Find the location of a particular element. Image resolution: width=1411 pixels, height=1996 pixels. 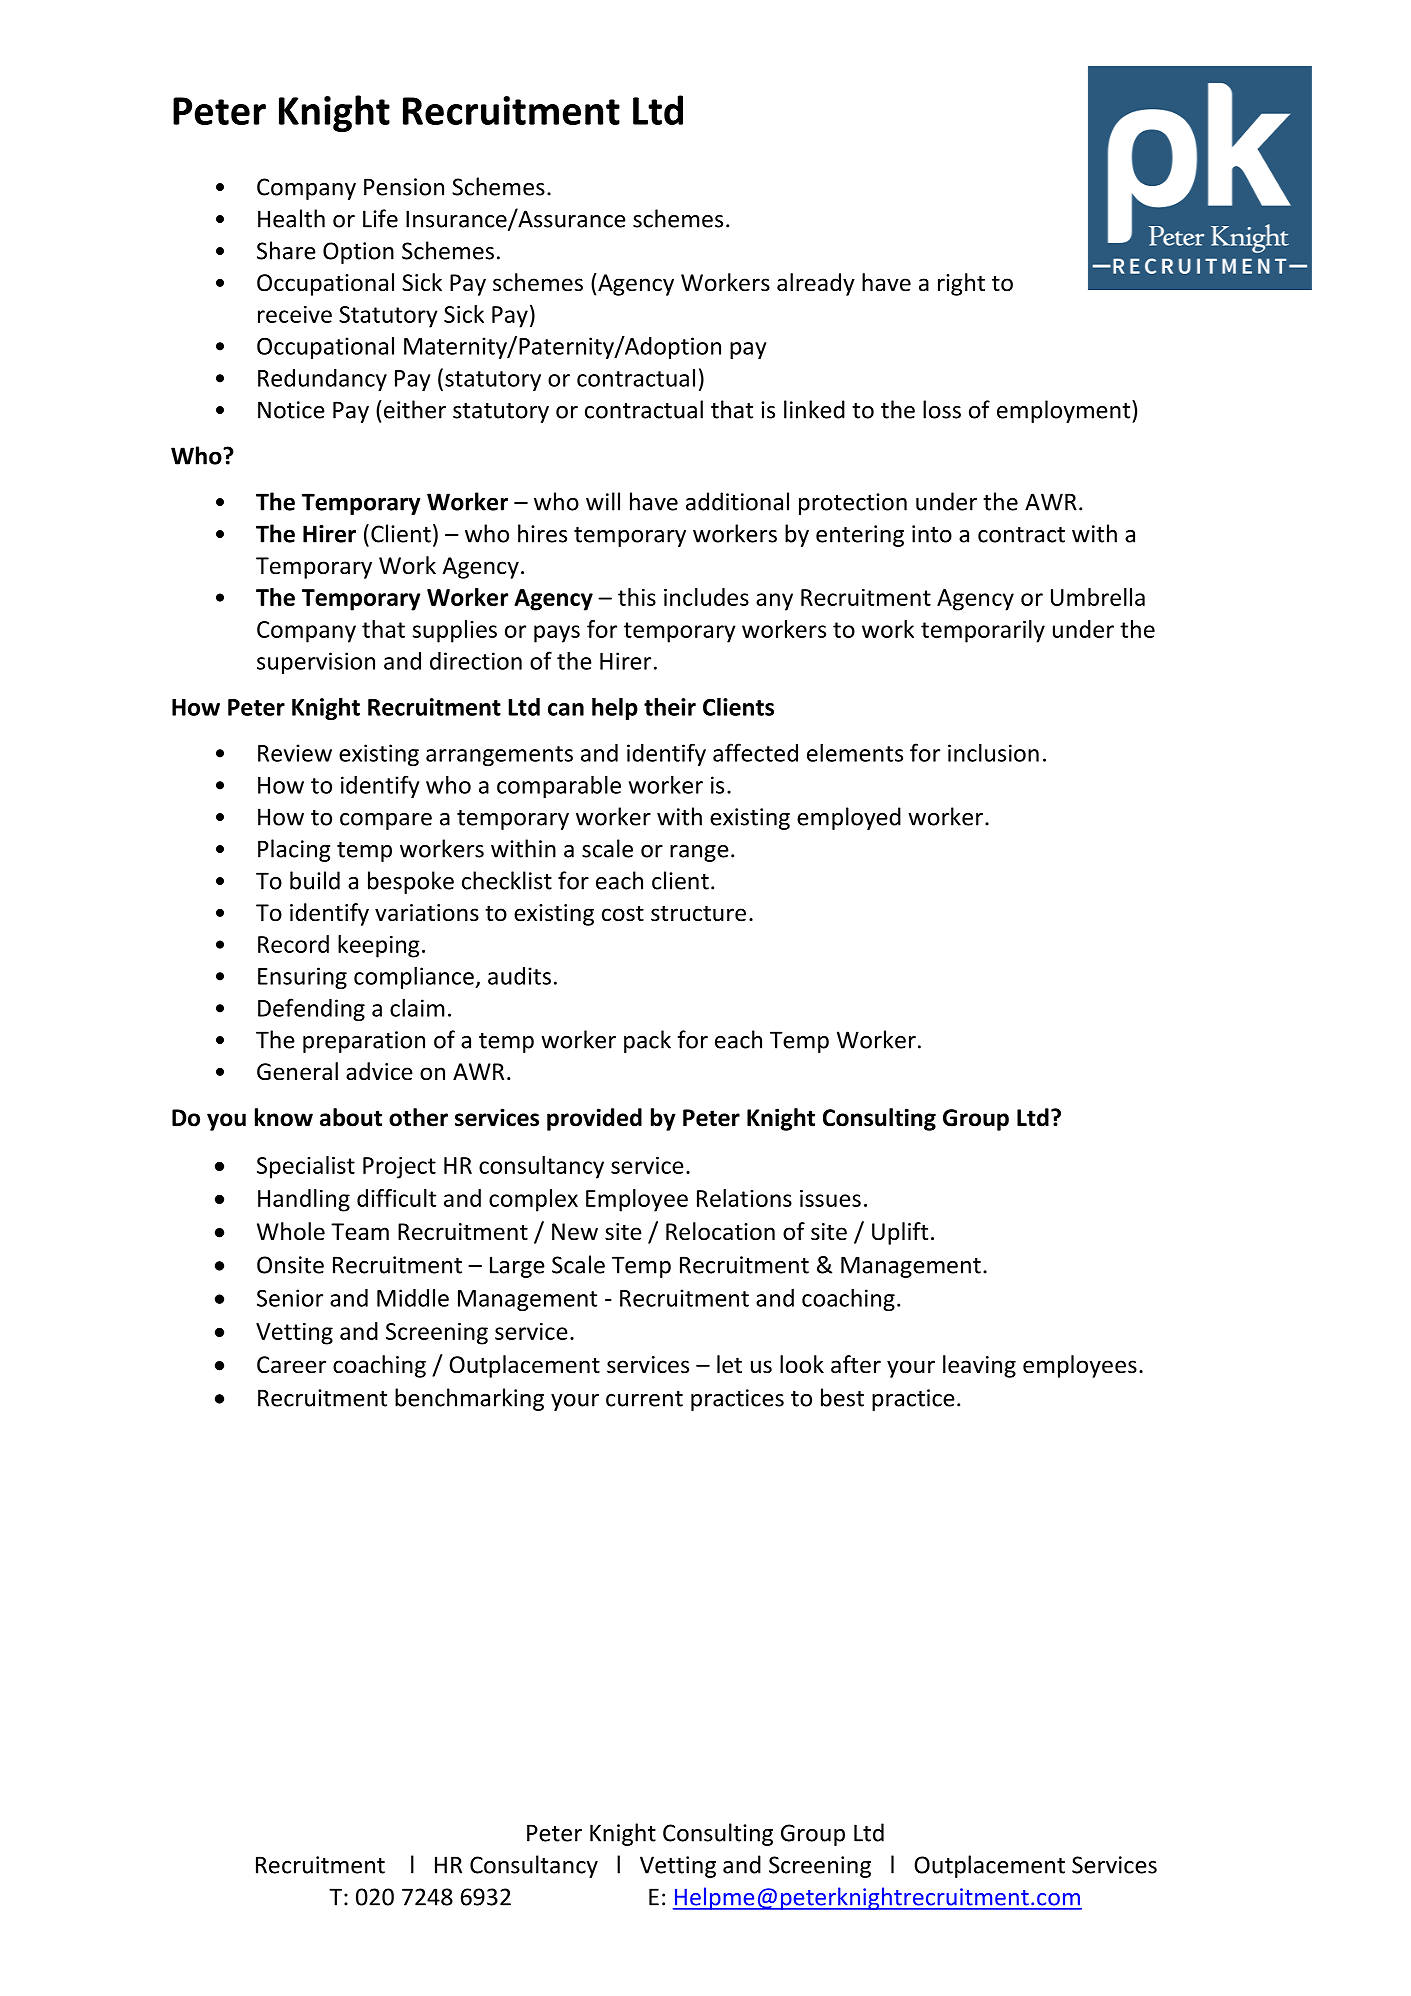

leaving is located at coordinates (979, 1366).
